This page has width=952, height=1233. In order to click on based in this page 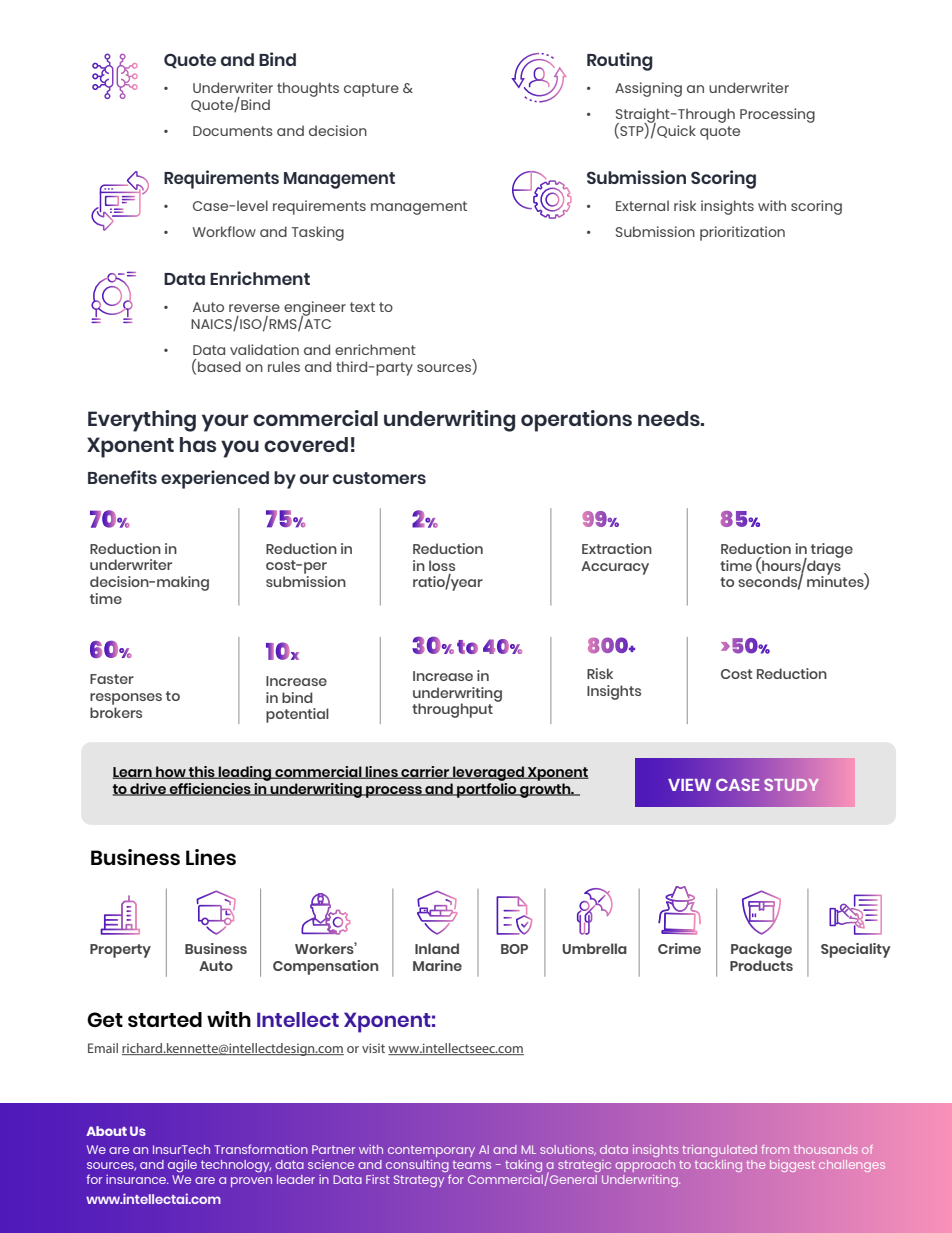, I will do `click(218, 365)`.
